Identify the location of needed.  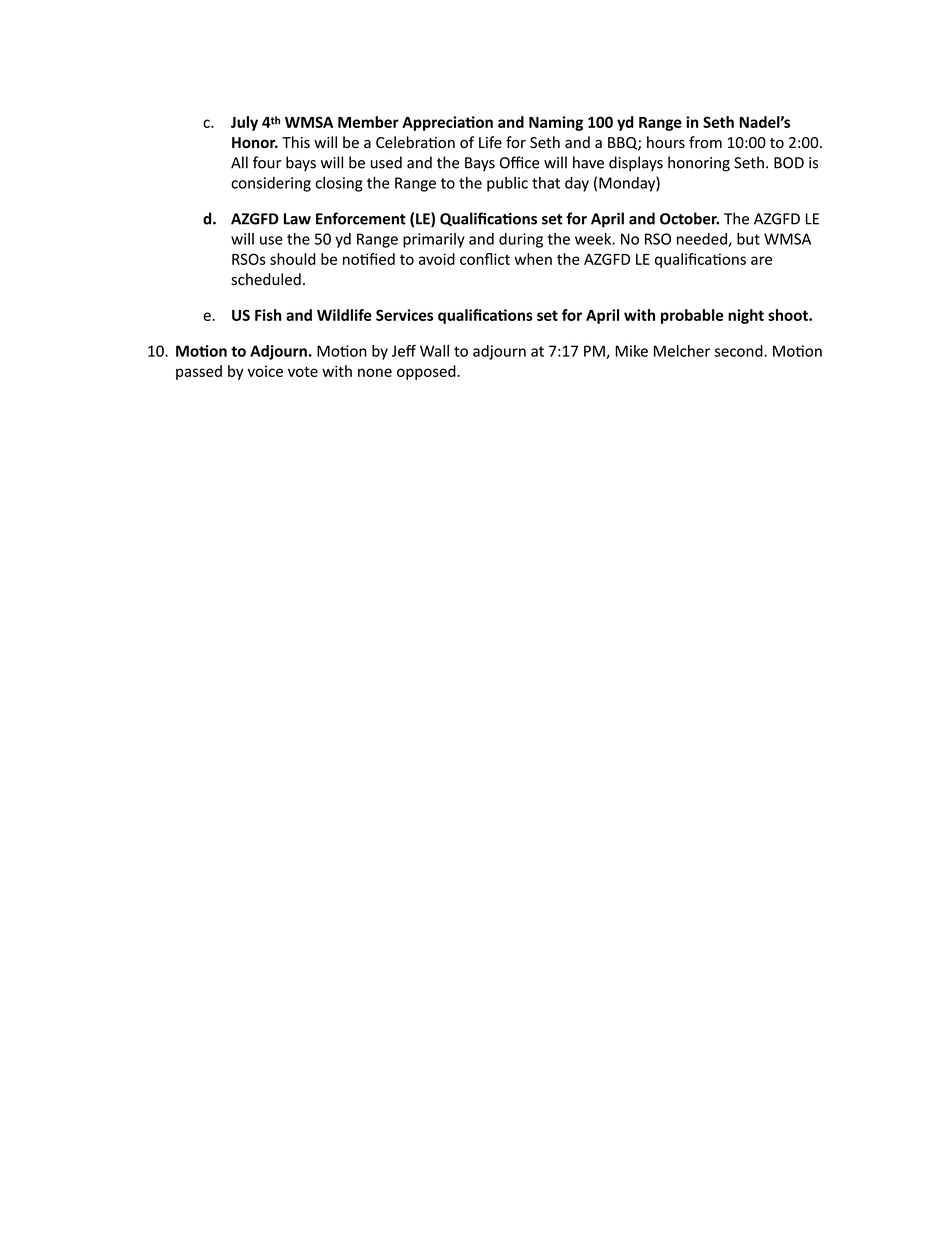
(703, 240).
